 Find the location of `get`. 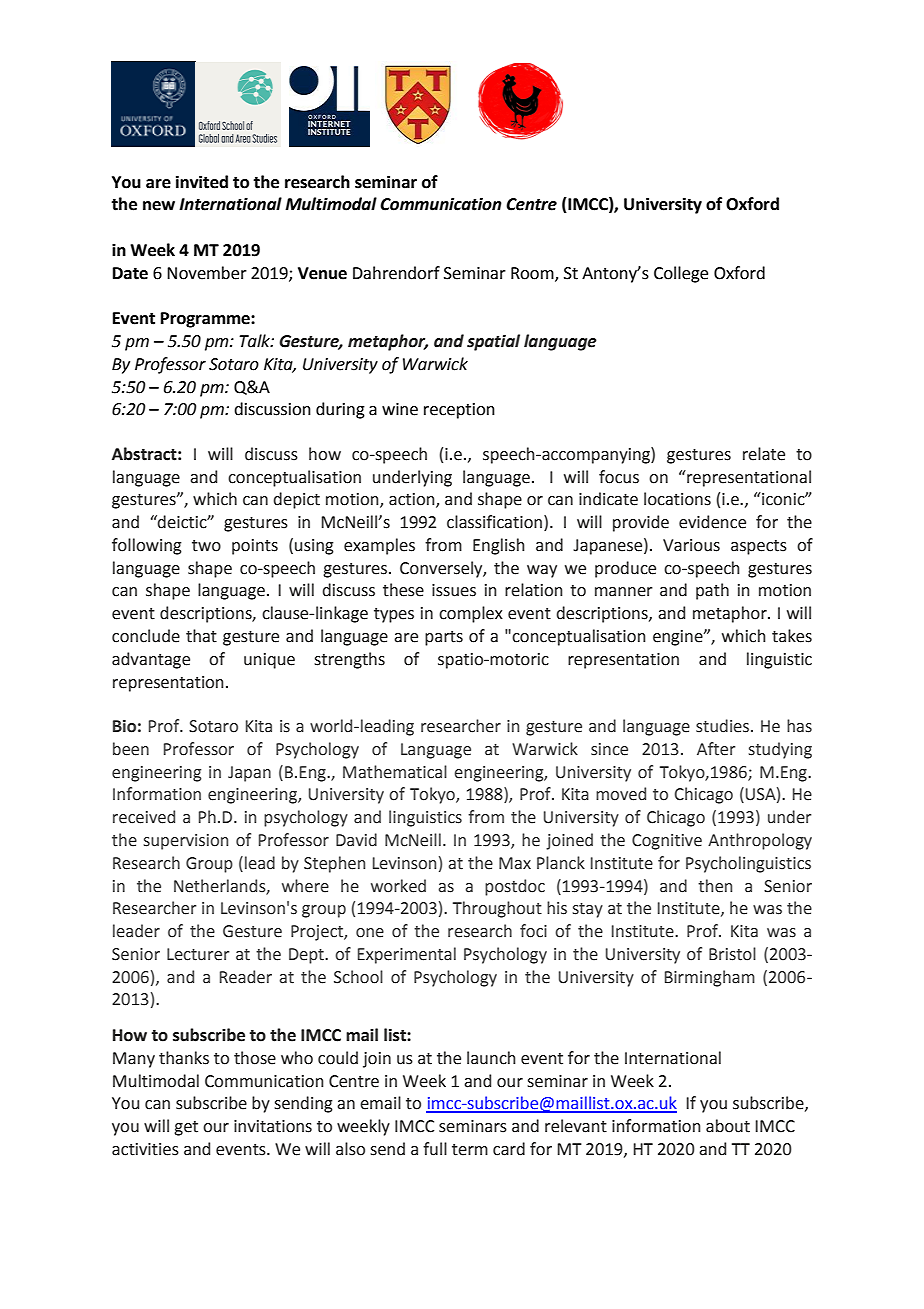

get is located at coordinates (186, 1128).
